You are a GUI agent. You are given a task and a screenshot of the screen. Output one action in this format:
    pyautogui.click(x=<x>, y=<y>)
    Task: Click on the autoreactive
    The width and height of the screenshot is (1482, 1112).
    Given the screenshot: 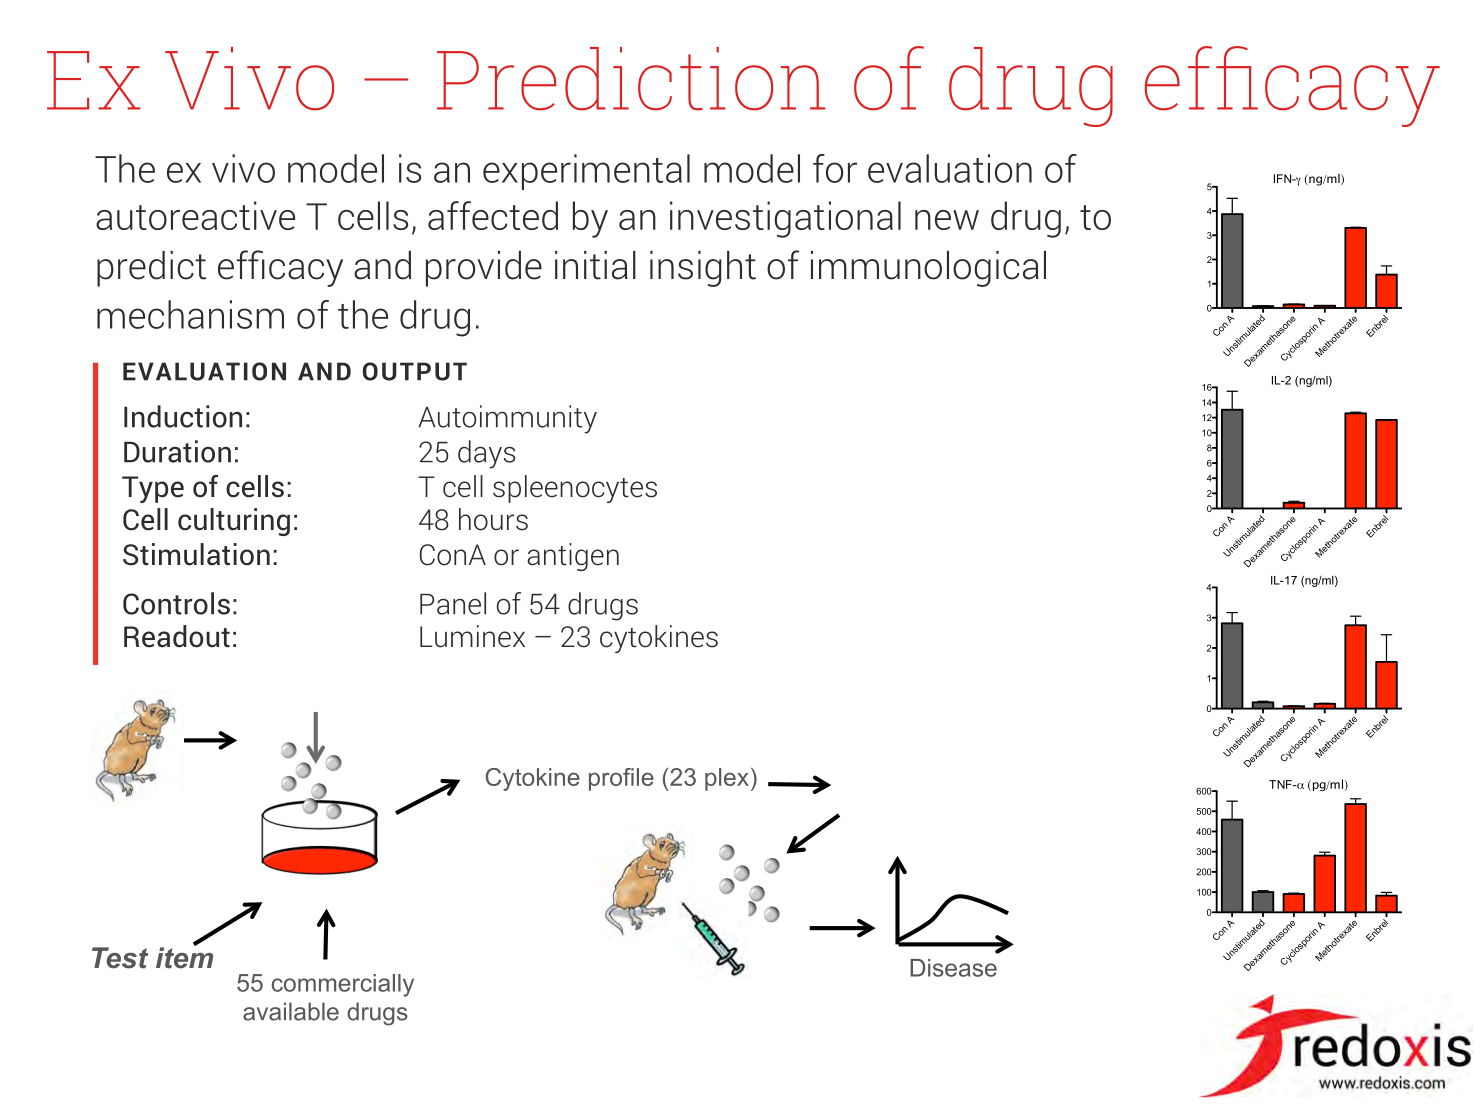 What is the action you would take?
    pyautogui.click(x=195, y=215)
